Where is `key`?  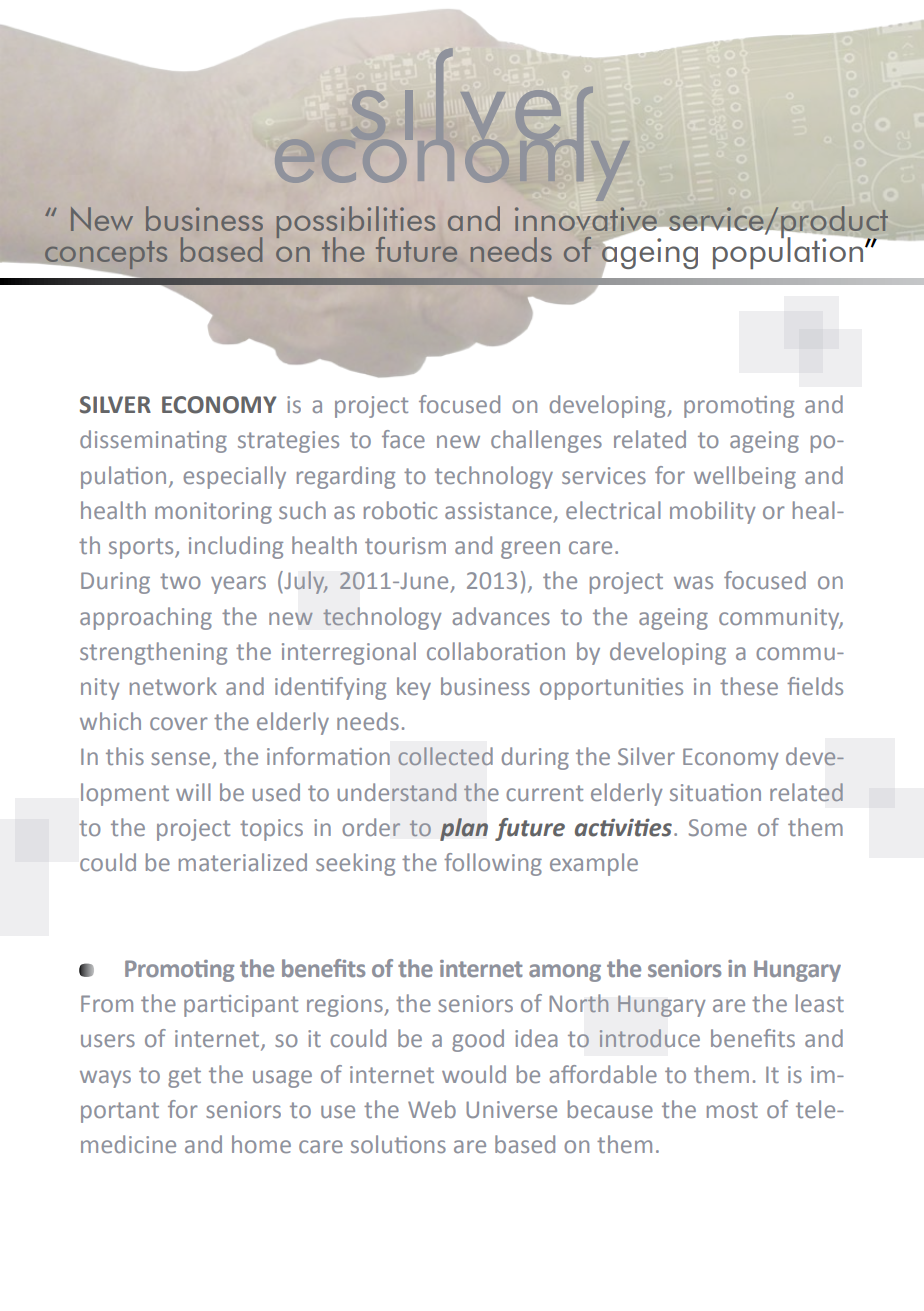 key is located at coordinates (414, 688).
